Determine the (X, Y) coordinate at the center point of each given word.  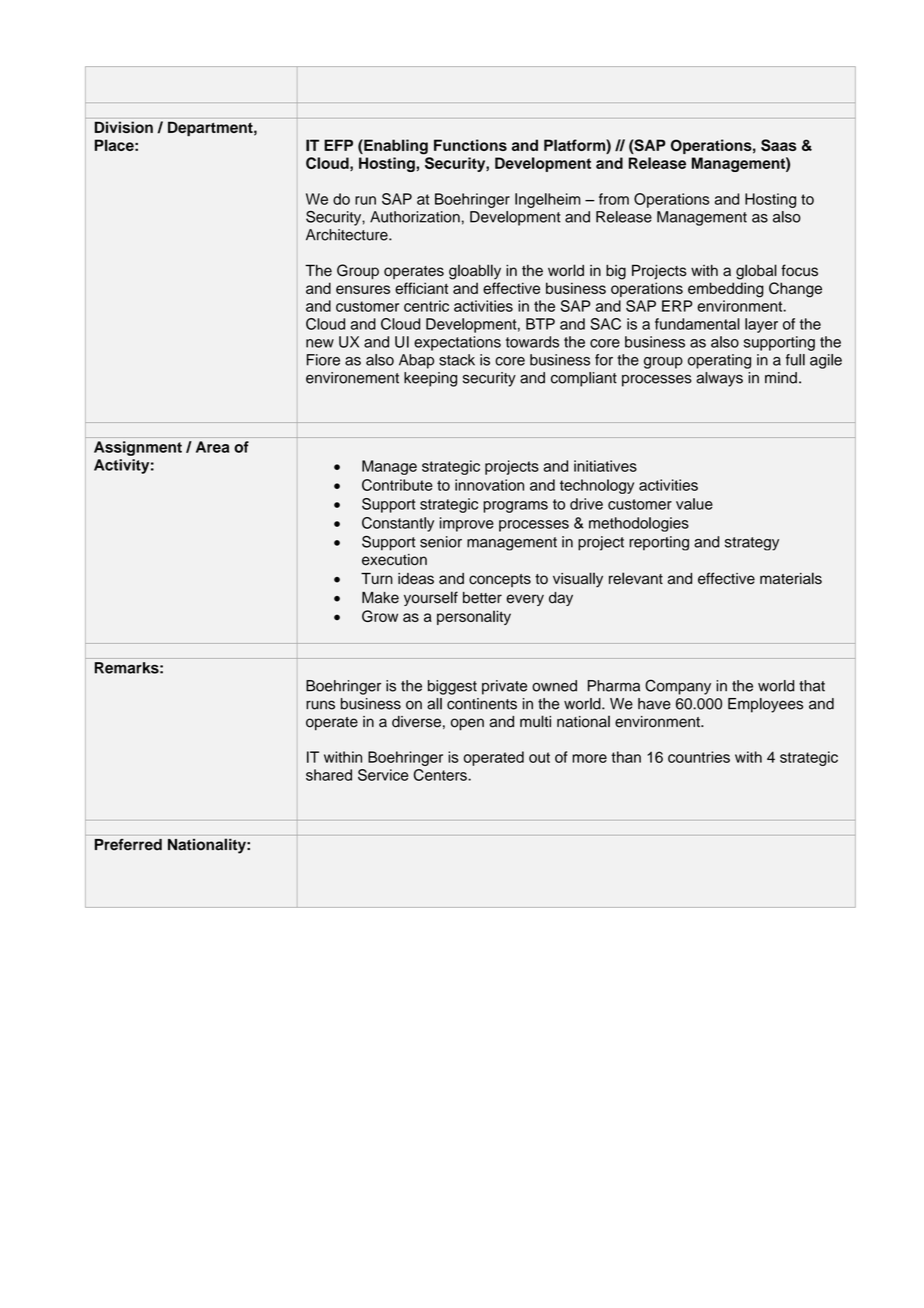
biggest (452, 687)
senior (441, 542)
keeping (430, 379)
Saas (779, 145)
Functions (470, 145)
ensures (363, 289)
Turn (377, 579)
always (719, 379)
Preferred (128, 844)
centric (426, 306)
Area (212, 447)
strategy (752, 544)
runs (320, 705)
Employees (765, 705)
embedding (726, 290)
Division (124, 127)
